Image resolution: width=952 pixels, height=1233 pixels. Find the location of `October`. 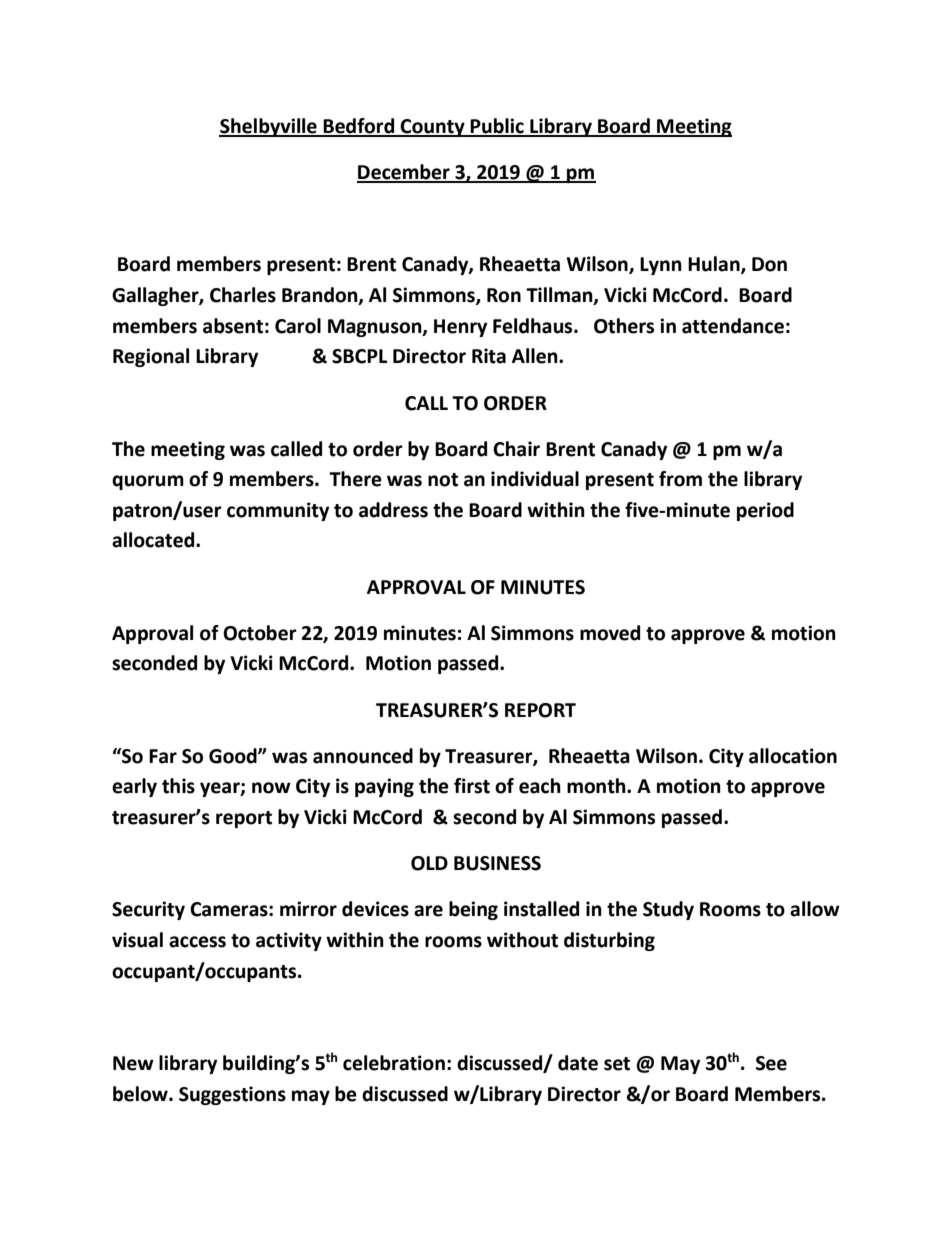

October is located at coordinates (260, 633).
